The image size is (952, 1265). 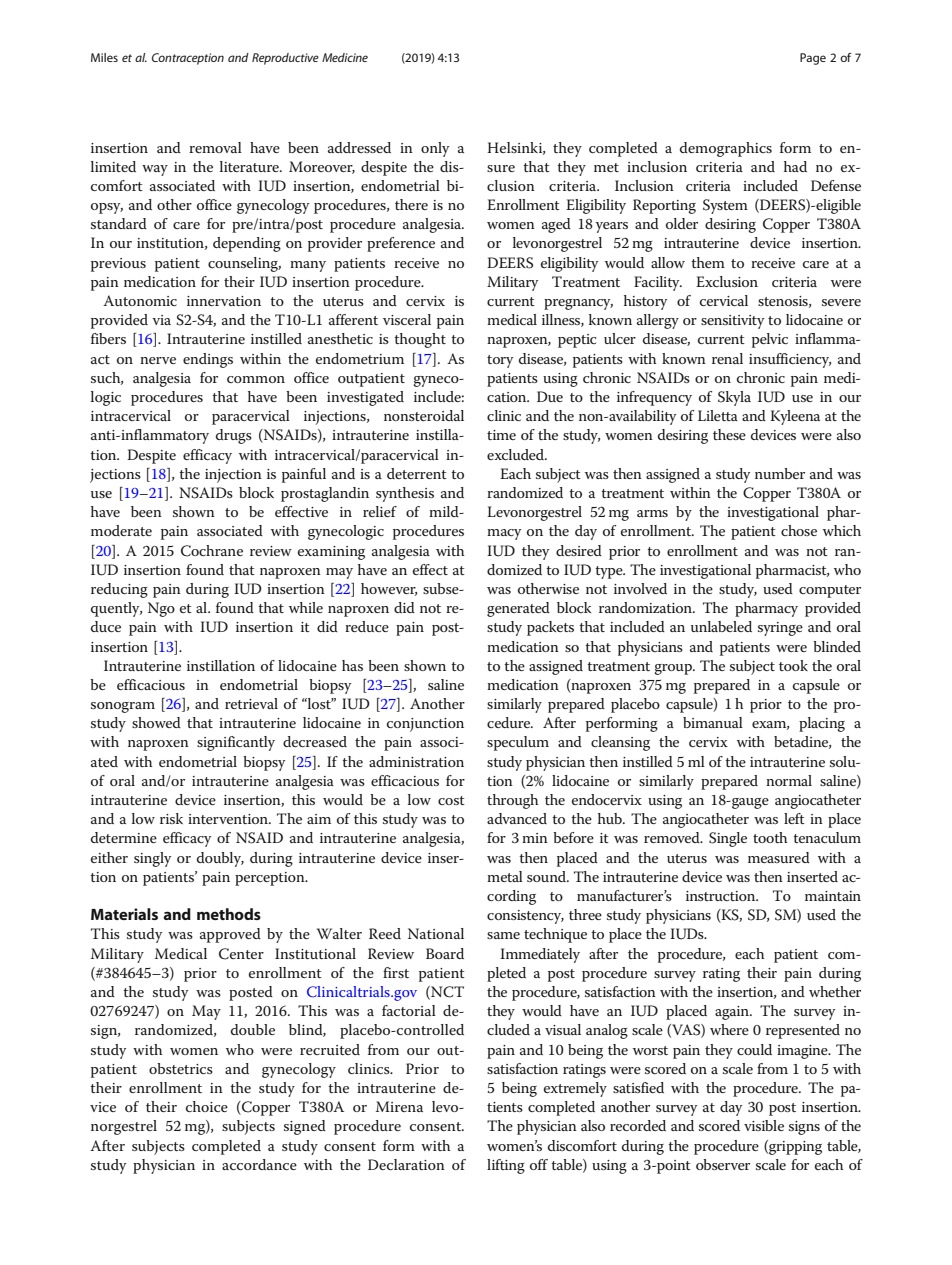 What do you see at coordinates (207, 1106) in the screenshot?
I see `choice` at bounding box center [207, 1106].
